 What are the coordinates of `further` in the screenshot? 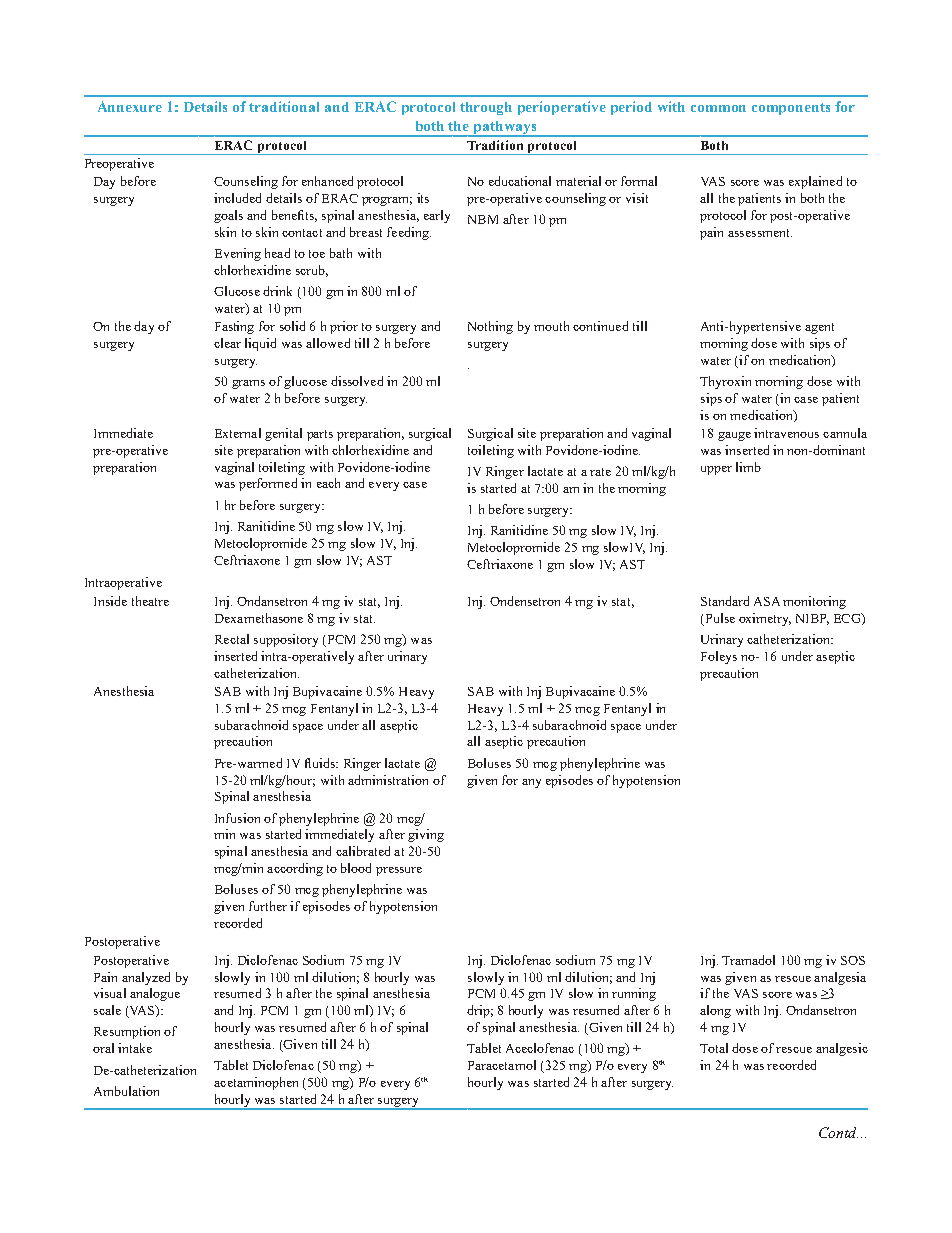 It's located at (268, 906).
